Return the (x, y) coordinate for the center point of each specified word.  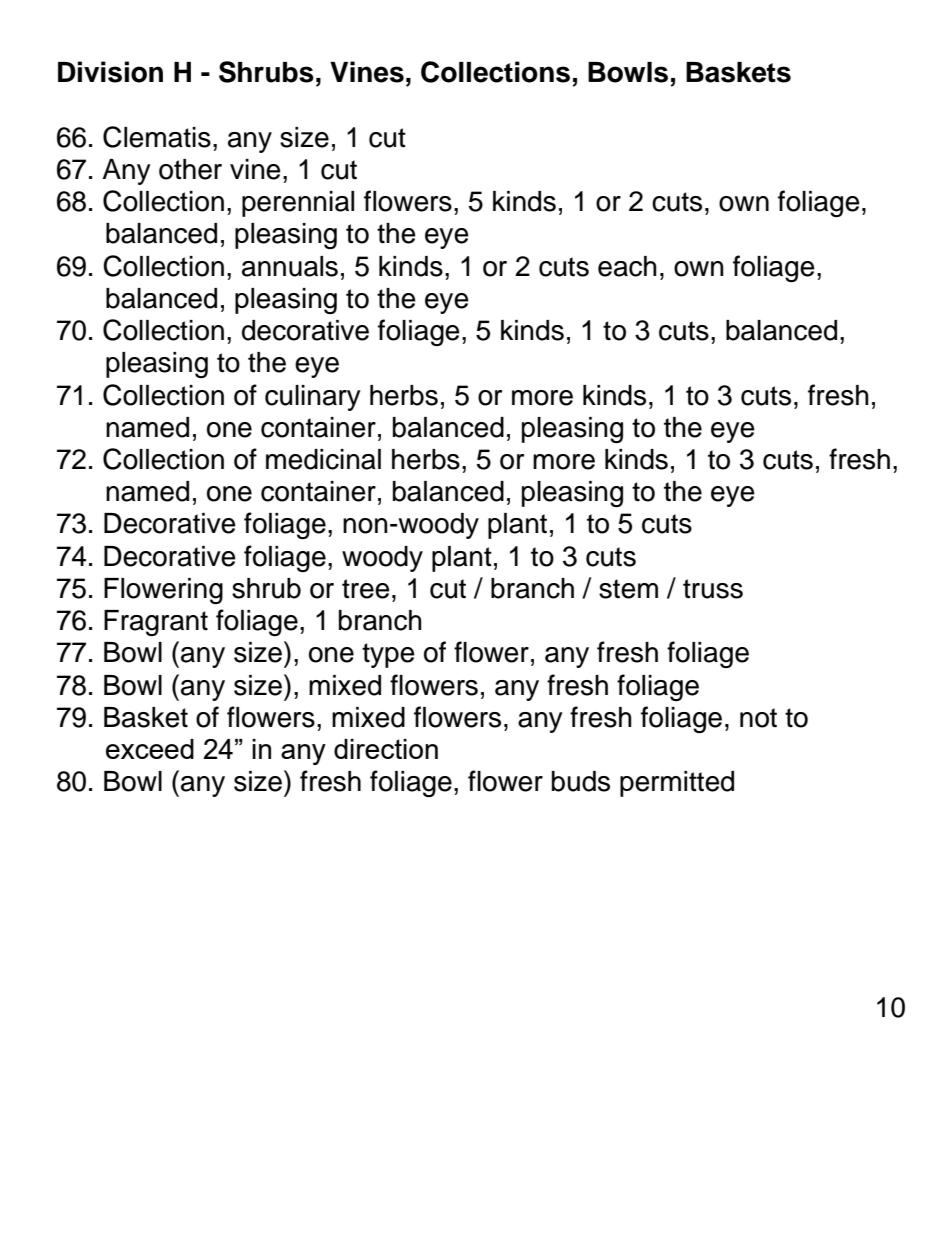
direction (386, 749)
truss (713, 589)
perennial (298, 204)
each (627, 266)
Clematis (157, 137)
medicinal (323, 459)
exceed (150, 749)
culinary (313, 398)
